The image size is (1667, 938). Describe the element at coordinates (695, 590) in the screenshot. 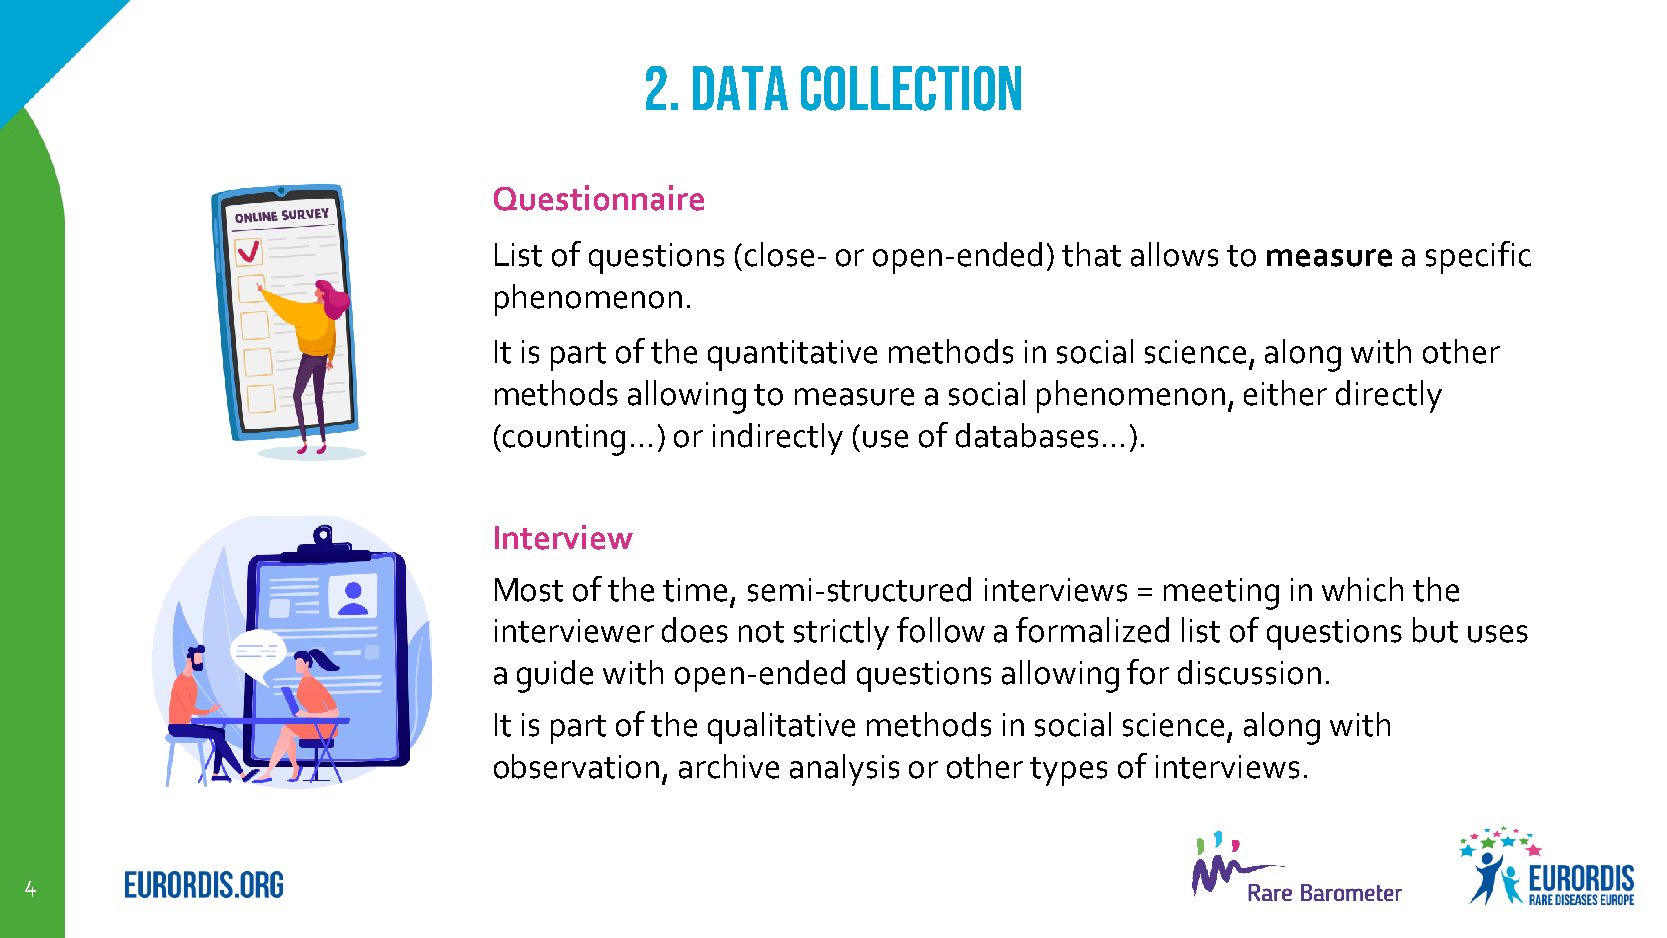

I see `time` at that location.
